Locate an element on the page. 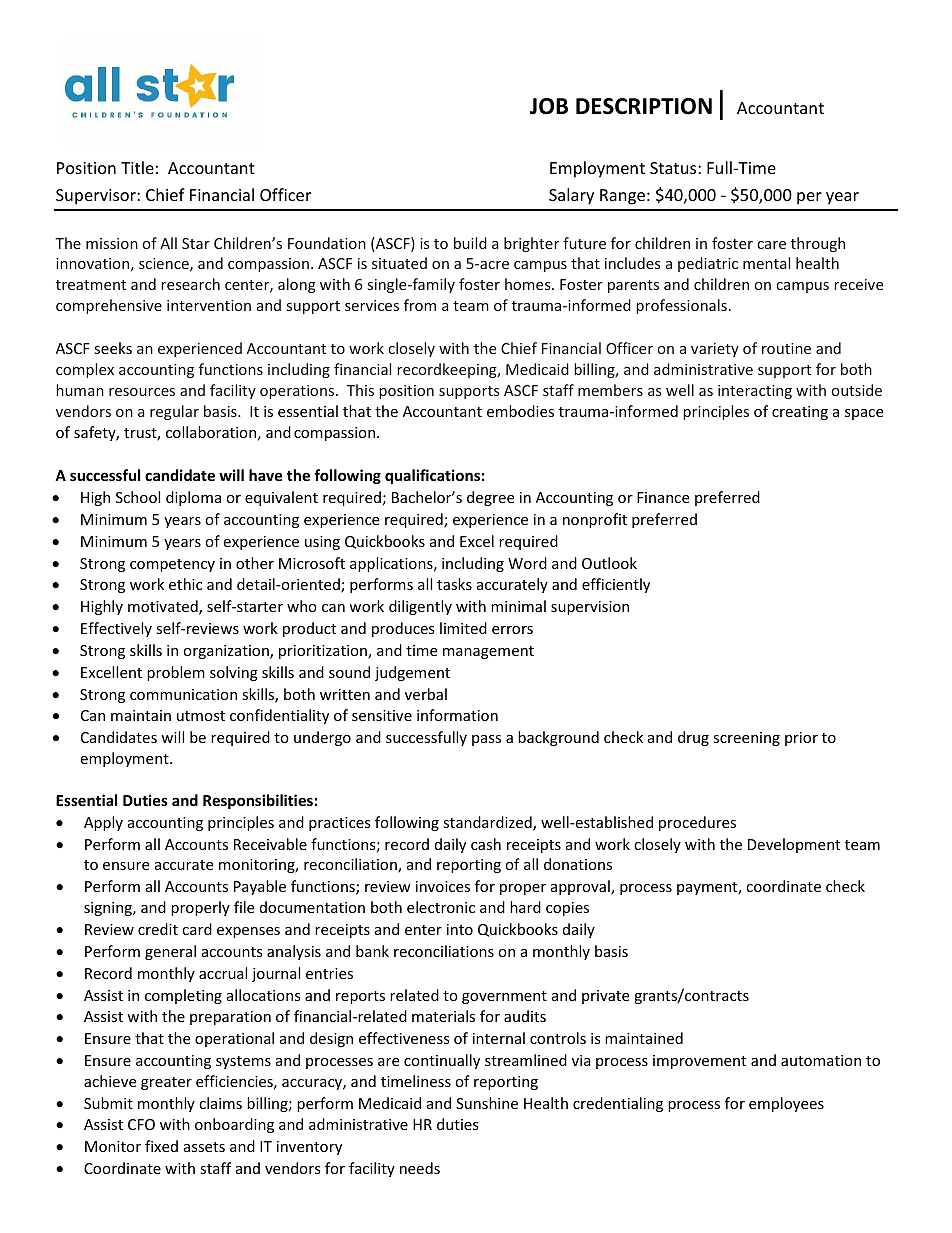 This page has width=952, height=1233. degree is located at coordinates (490, 498).
